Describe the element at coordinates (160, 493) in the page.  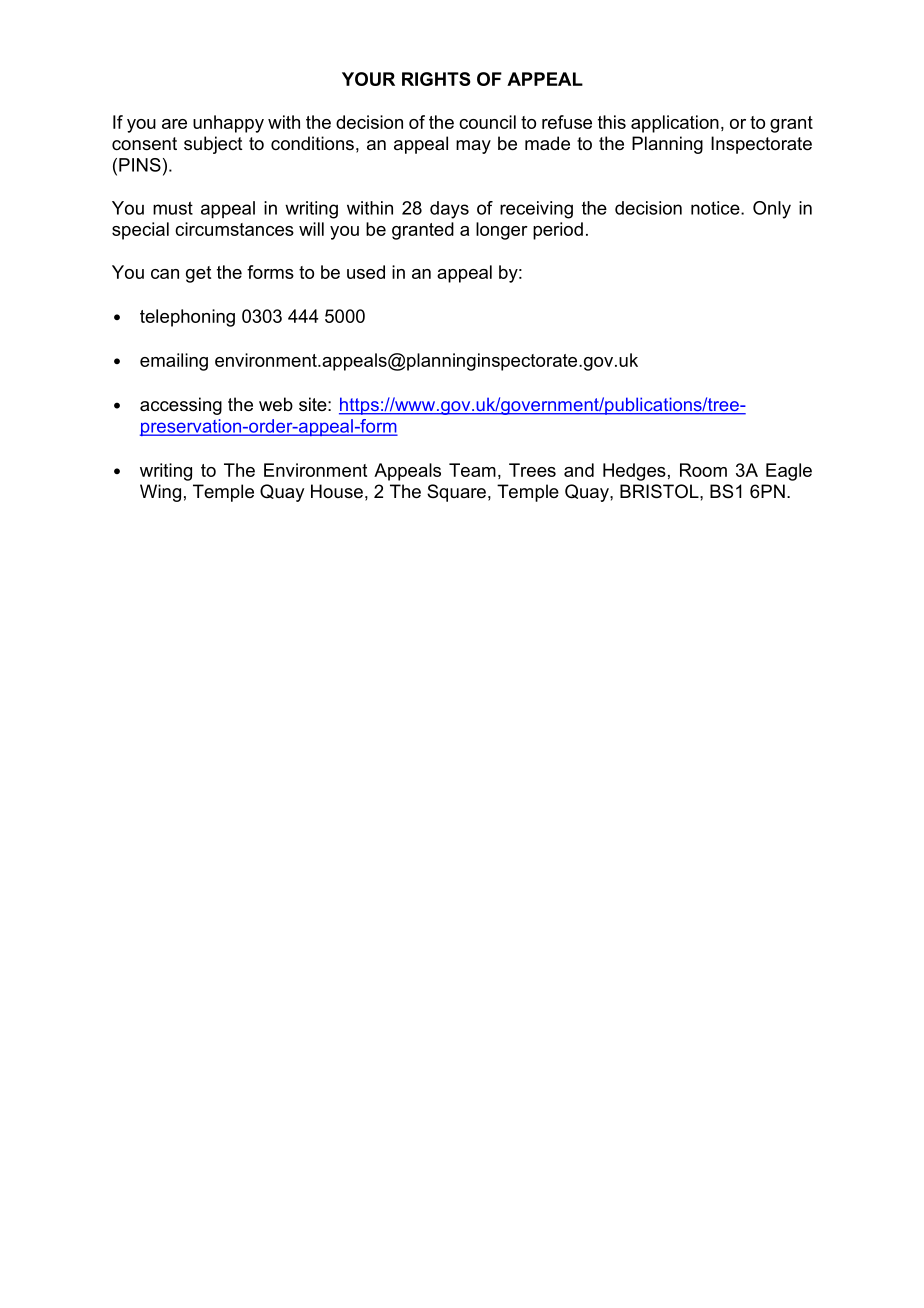
I see `Wing` at that location.
